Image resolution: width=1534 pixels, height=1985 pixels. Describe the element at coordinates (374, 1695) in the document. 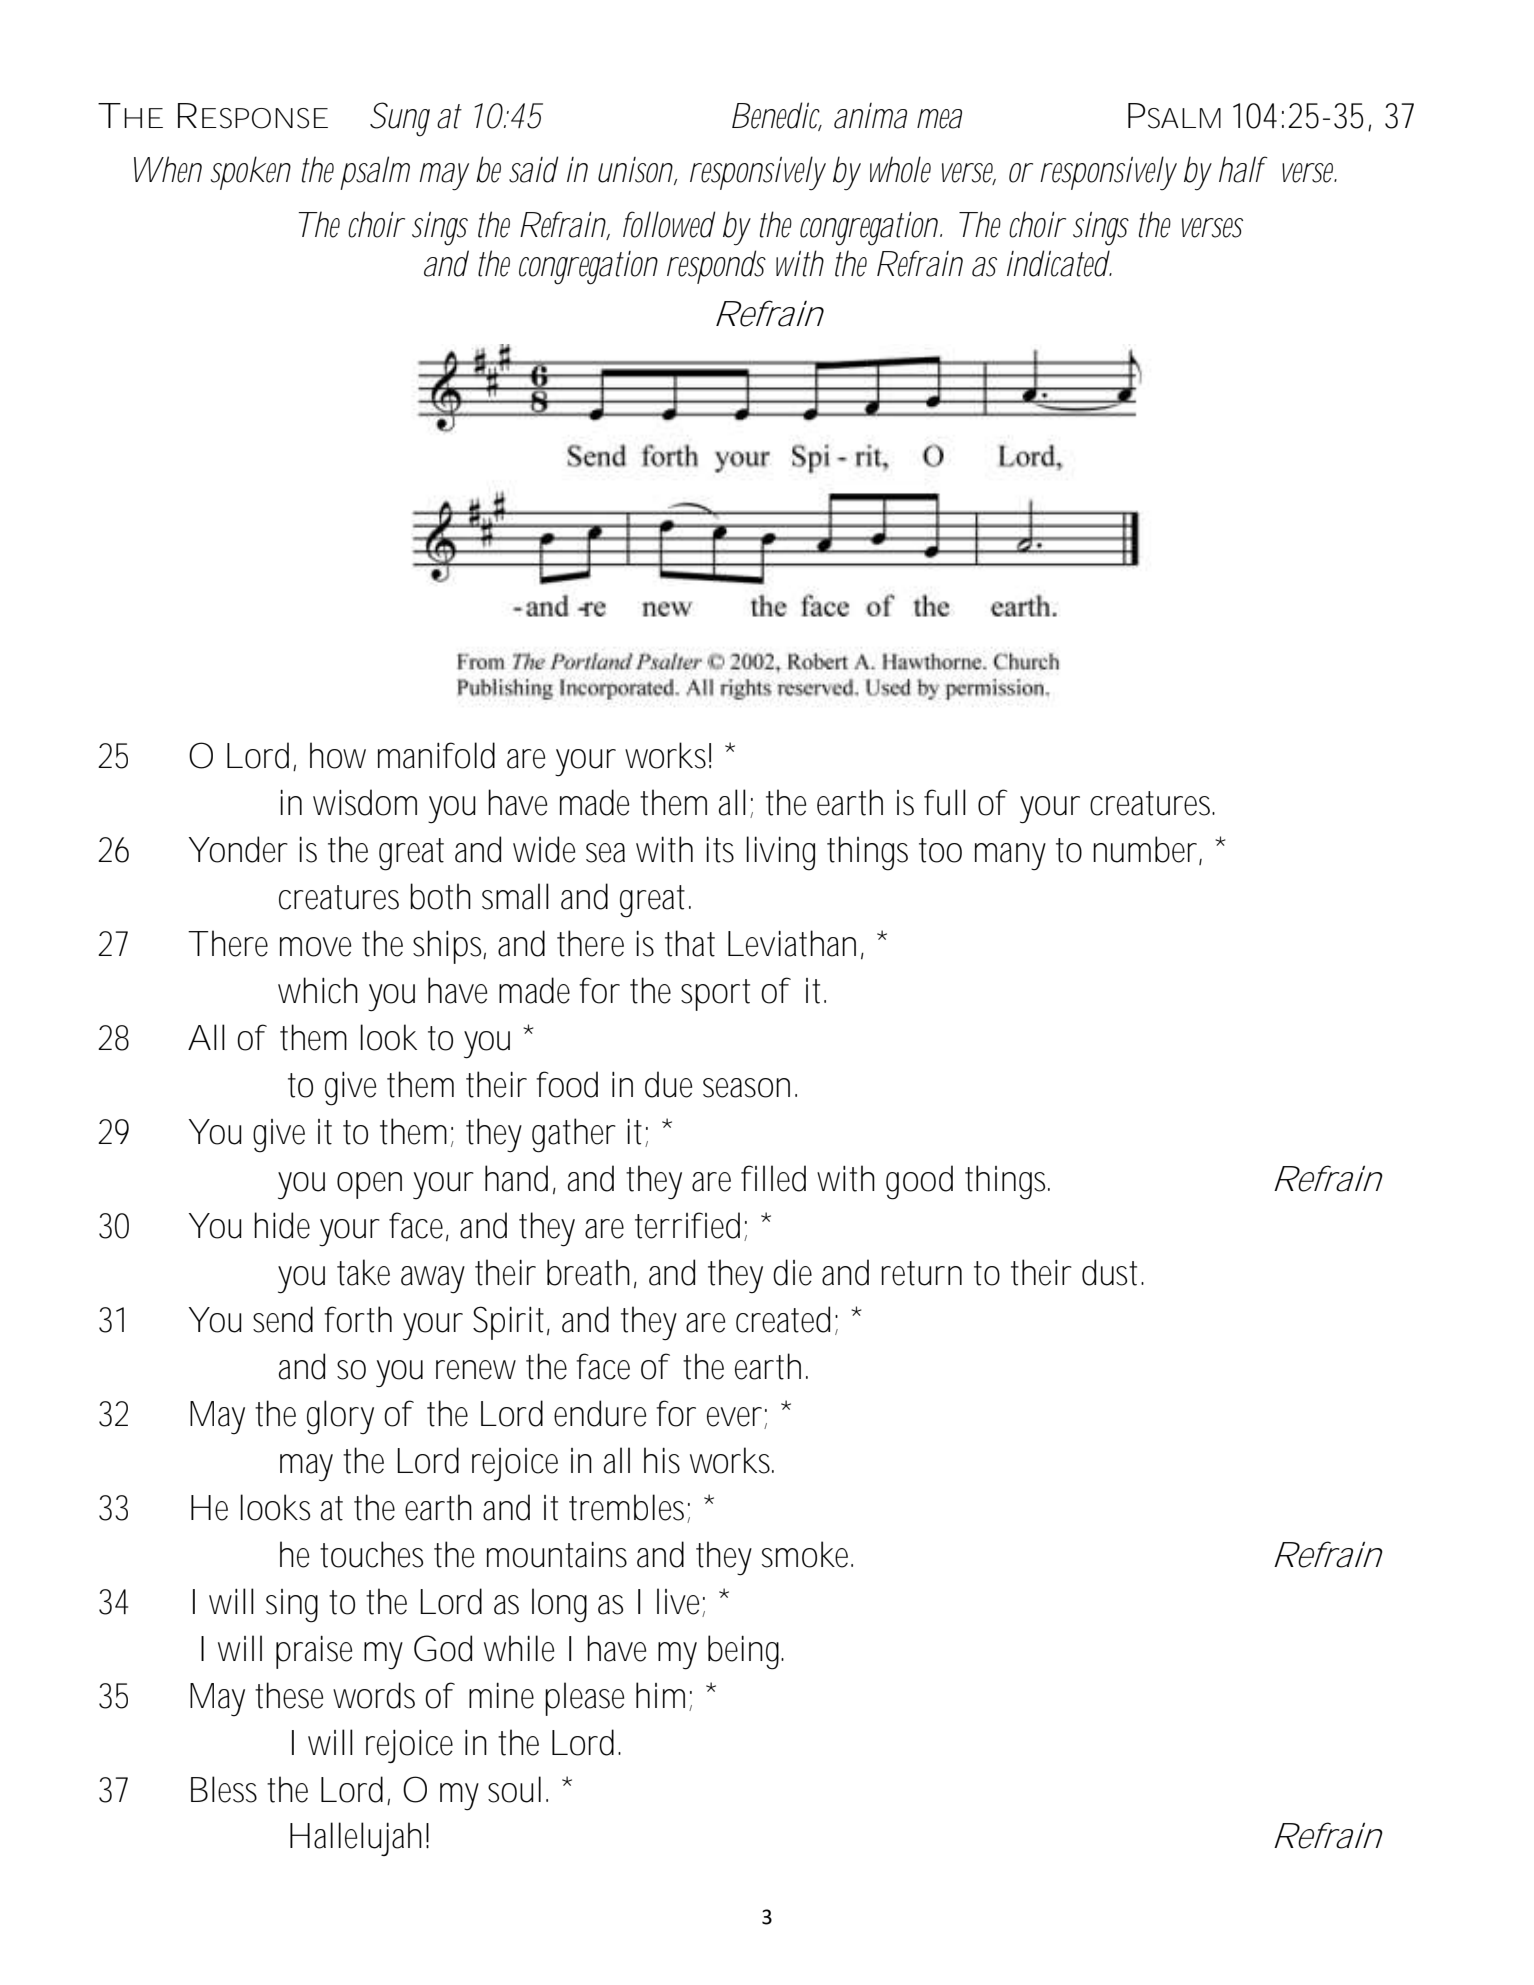

I see `words` at that location.
